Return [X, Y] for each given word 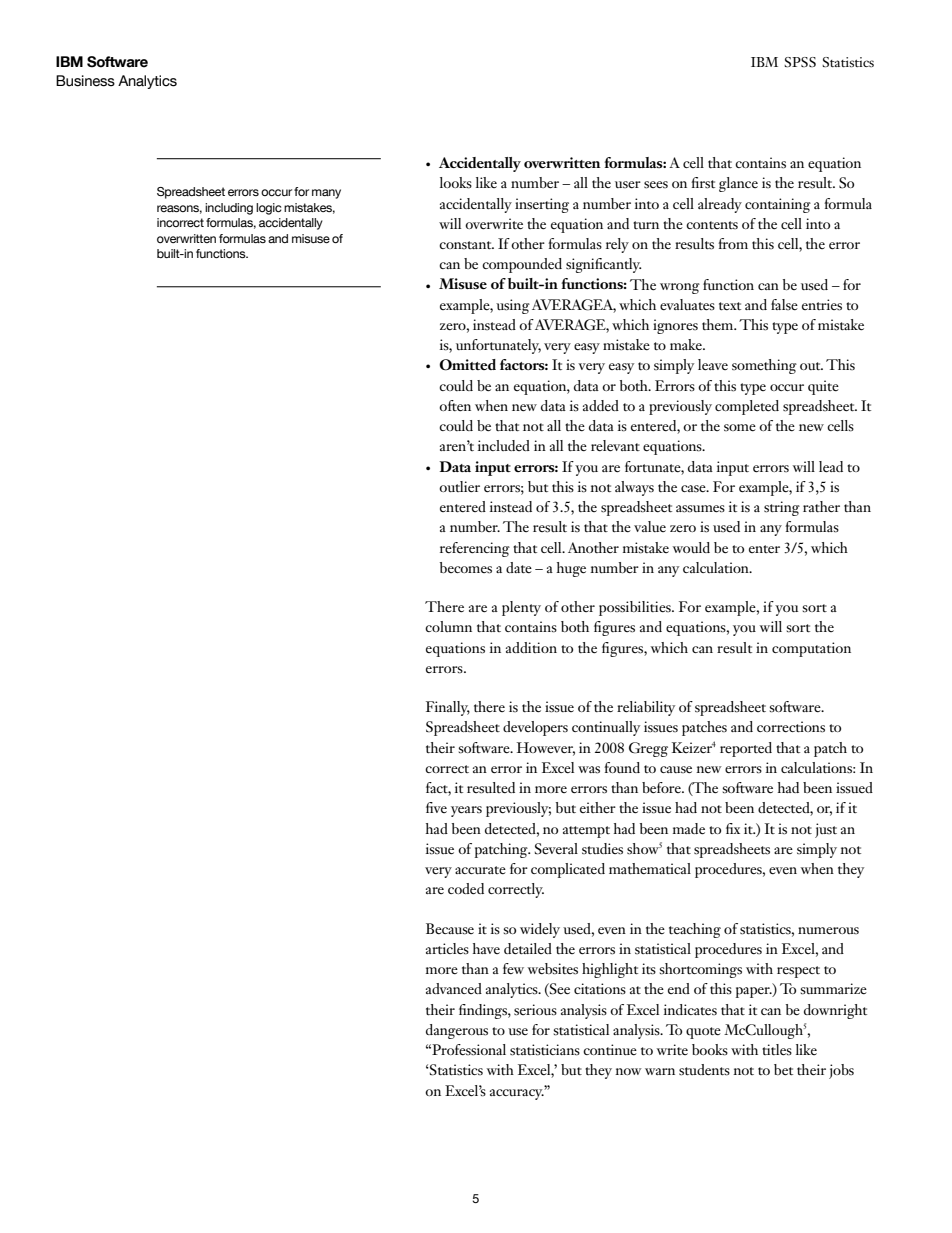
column [448, 626]
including [229, 209]
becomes [466, 568]
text [730, 306]
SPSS [800, 62]
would [691, 547]
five [436, 807]
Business [85, 81]
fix [733, 828]
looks [456, 183]
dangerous [457, 1031]
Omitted [467, 365]
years [466, 811]
